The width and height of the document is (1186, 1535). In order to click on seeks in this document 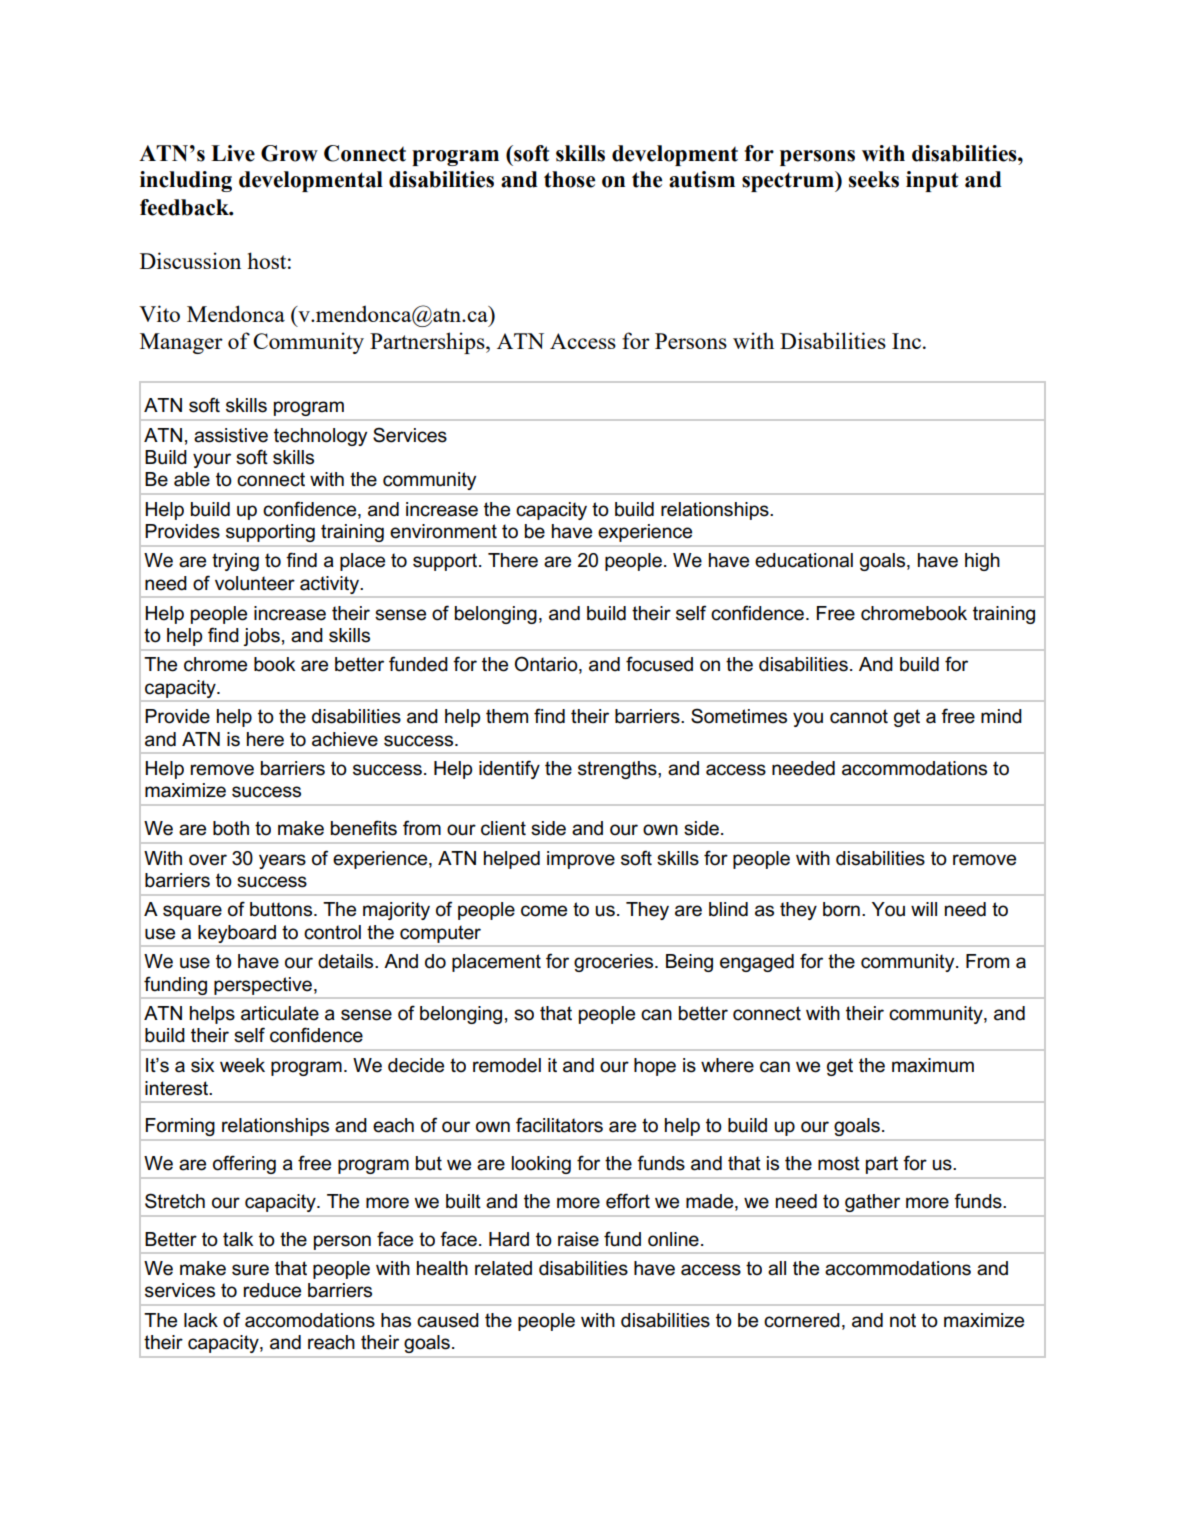, I will do `click(874, 179)`.
